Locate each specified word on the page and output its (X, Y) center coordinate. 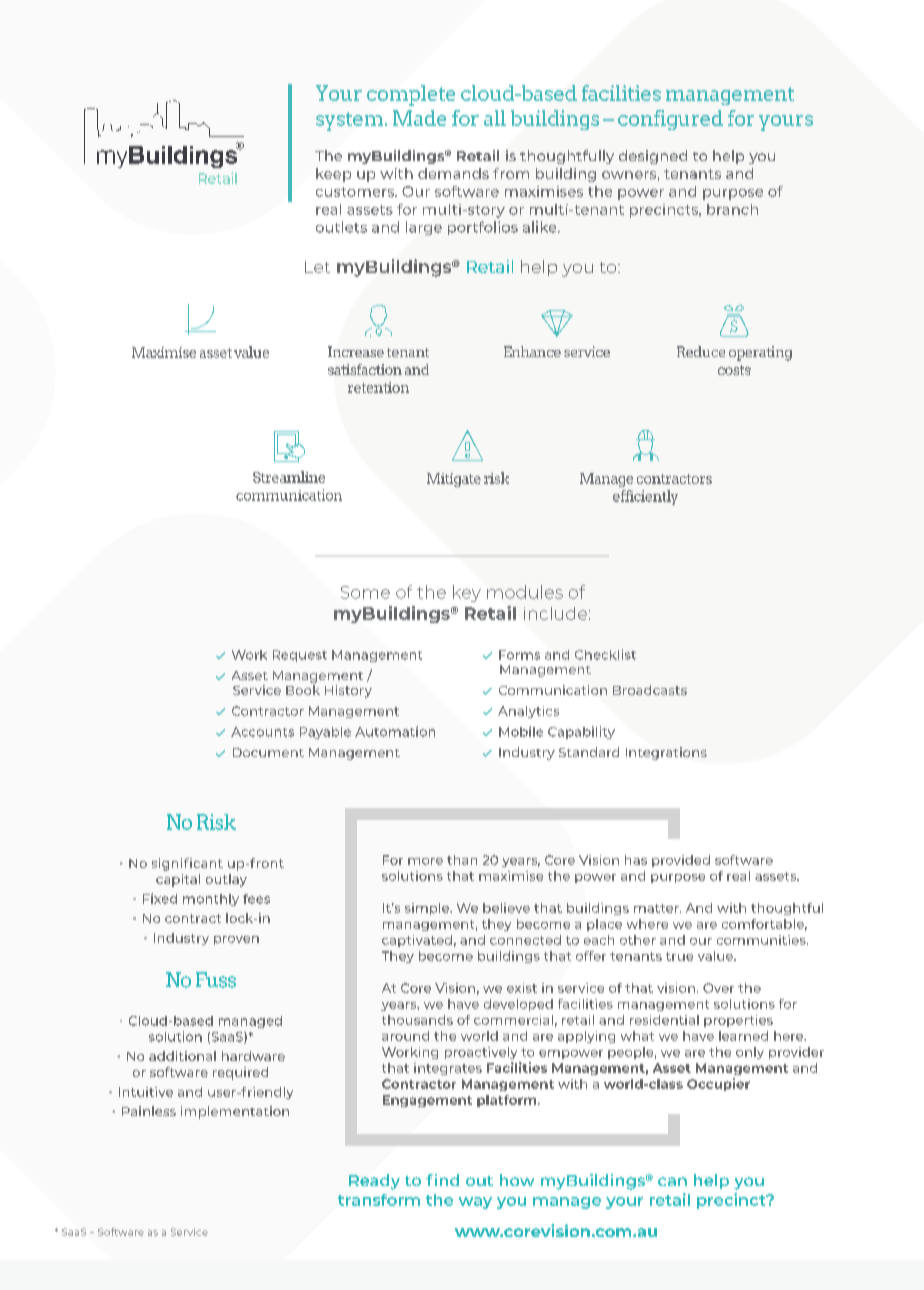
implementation (235, 1112)
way (475, 1203)
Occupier (718, 1084)
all (495, 118)
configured (670, 120)
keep (333, 175)
